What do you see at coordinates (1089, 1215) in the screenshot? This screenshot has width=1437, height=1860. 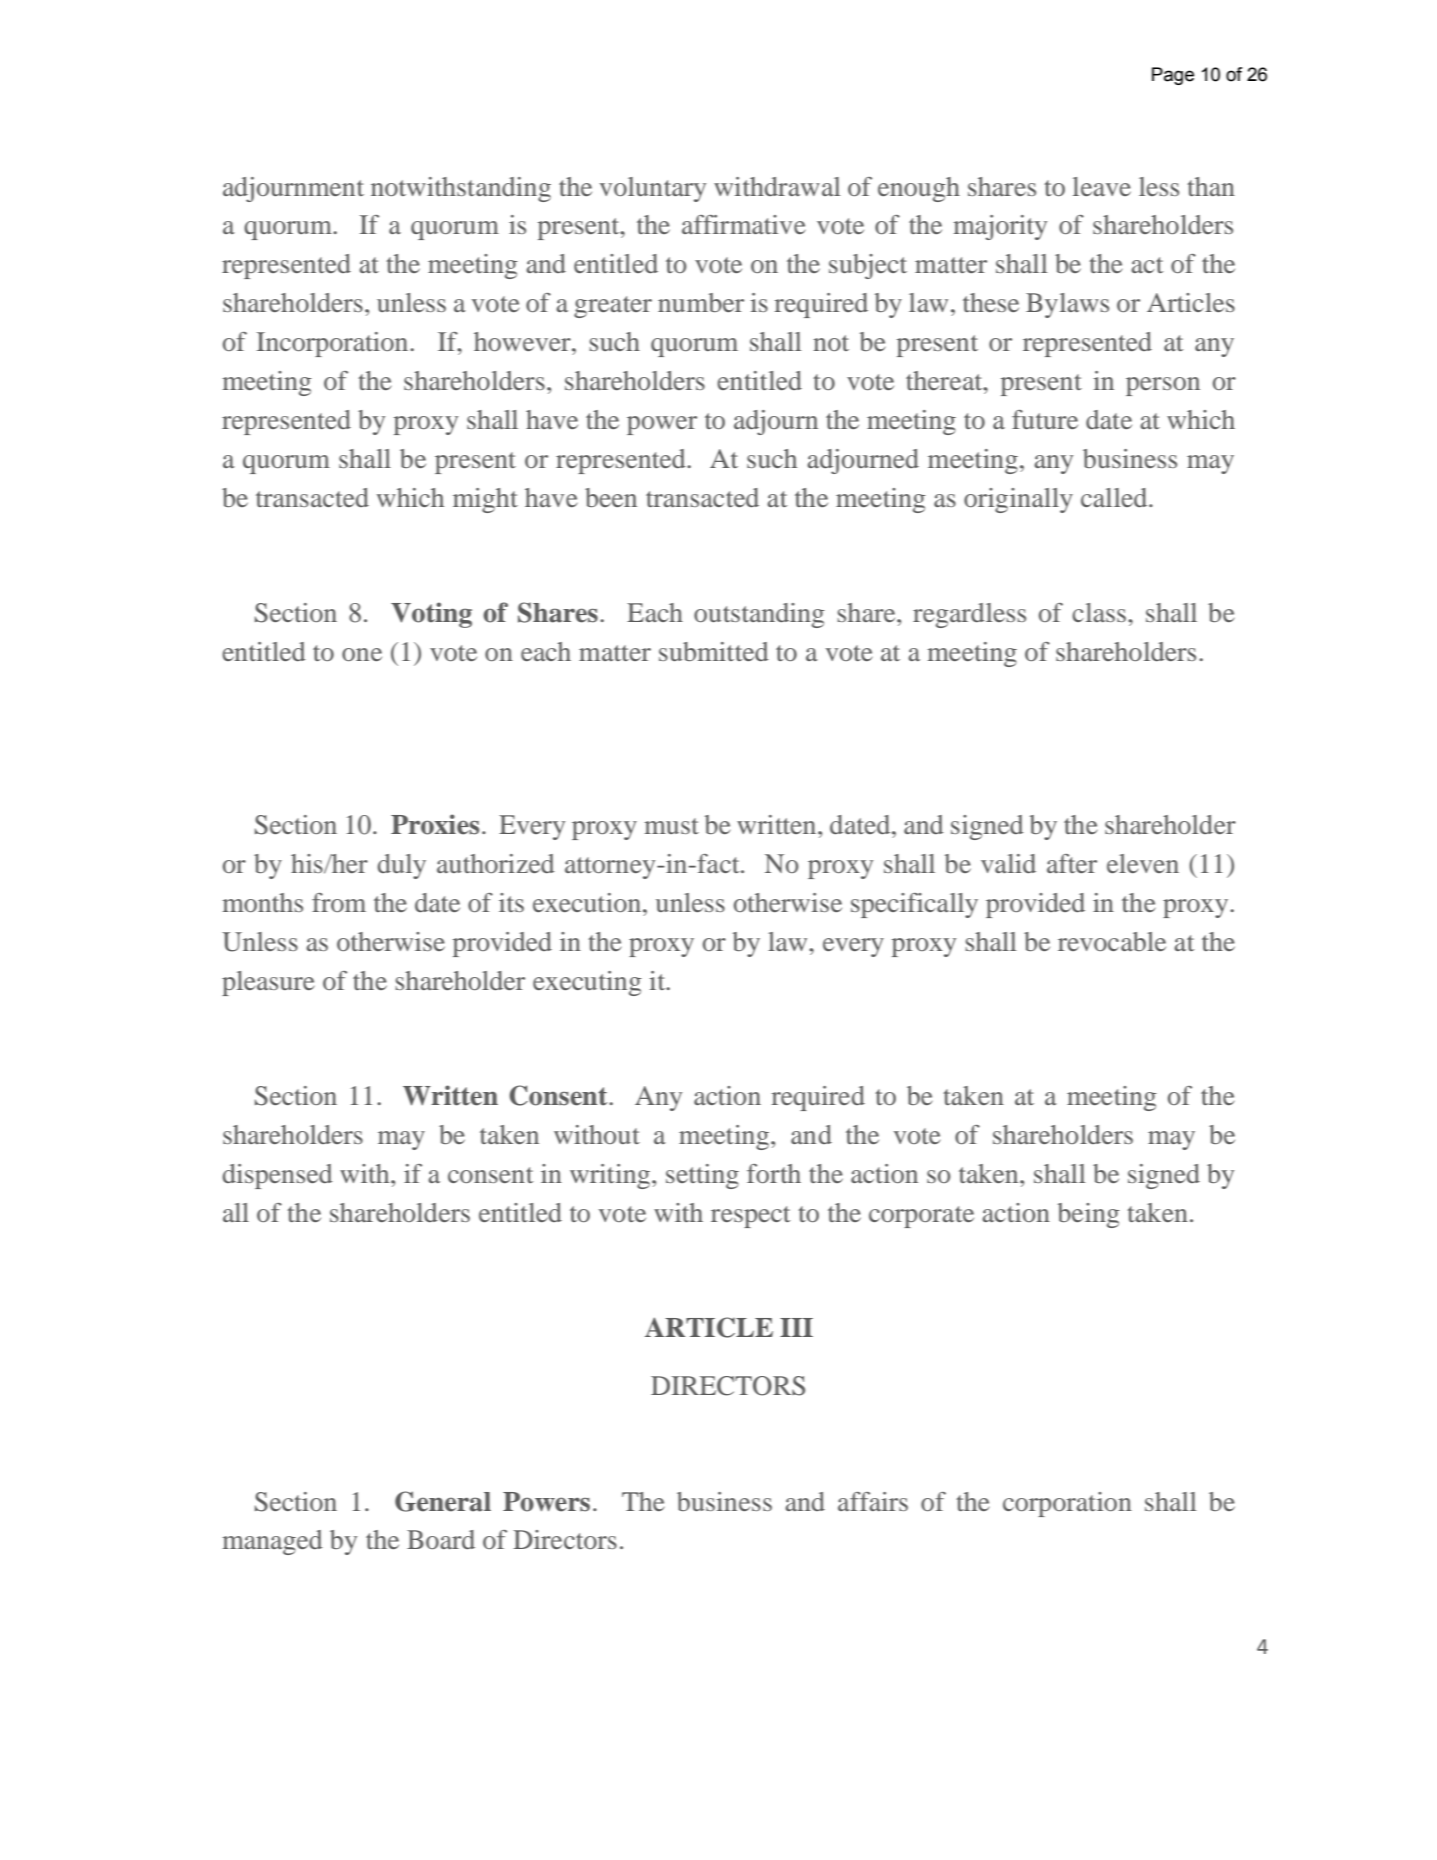 I see `being` at bounding box center [1089, 1215].
